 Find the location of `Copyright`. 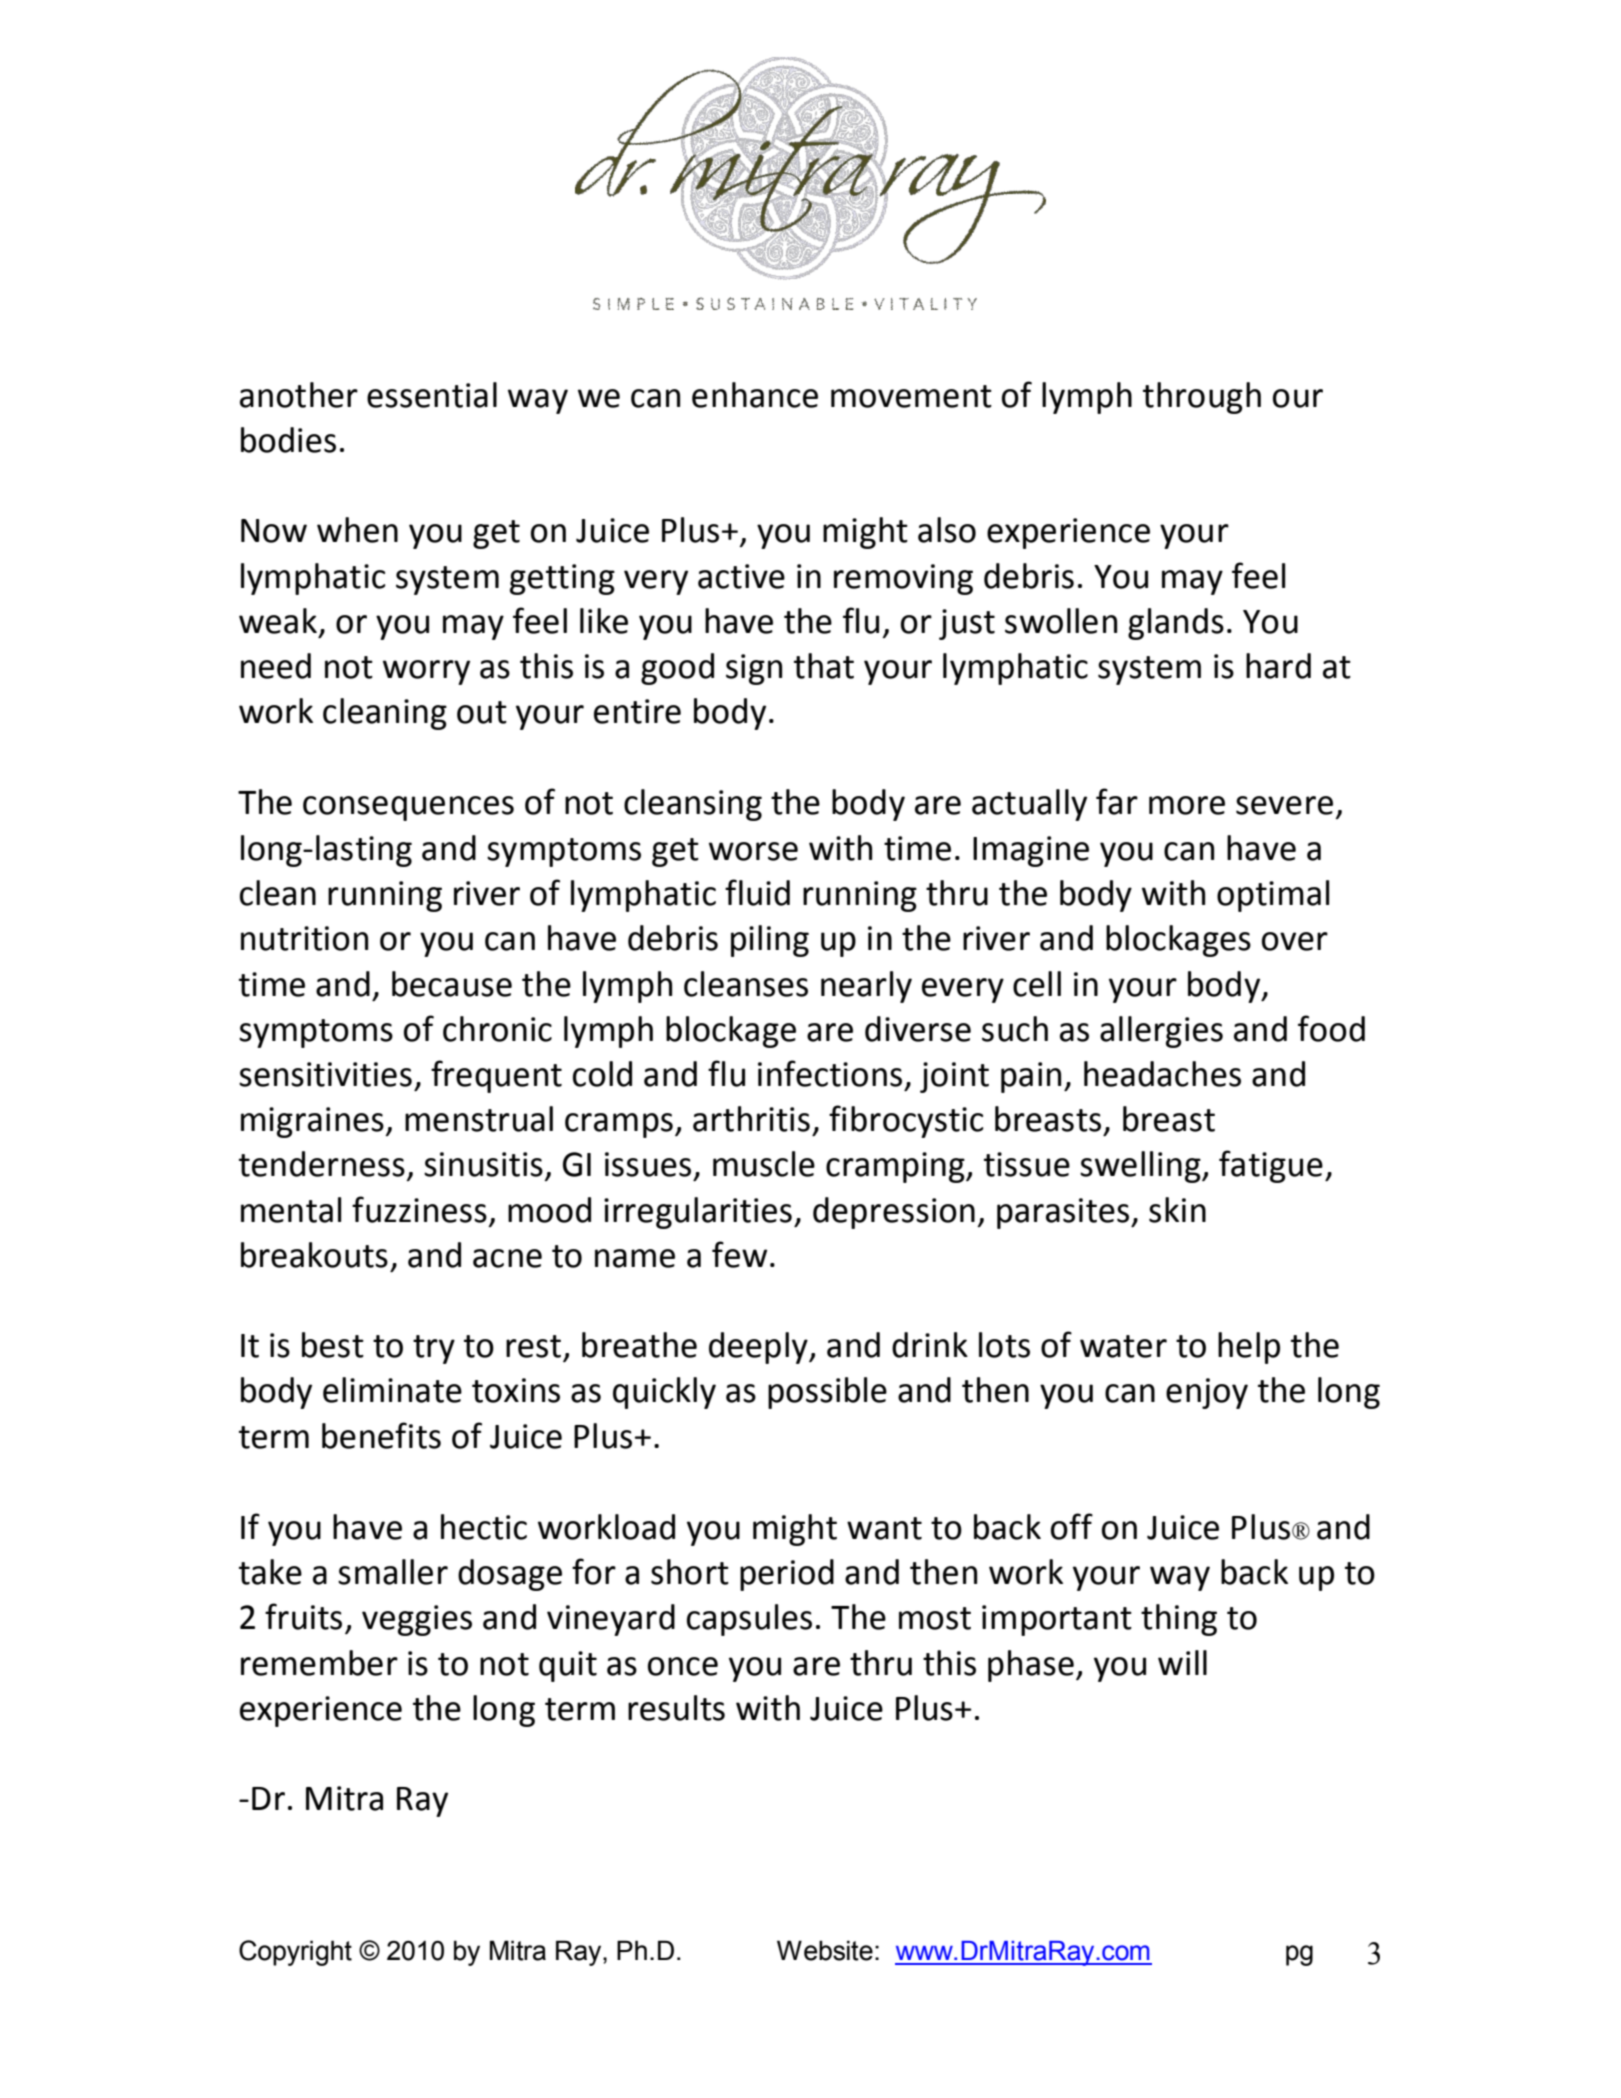

Copyright is located at coordinates (295, 1953).
